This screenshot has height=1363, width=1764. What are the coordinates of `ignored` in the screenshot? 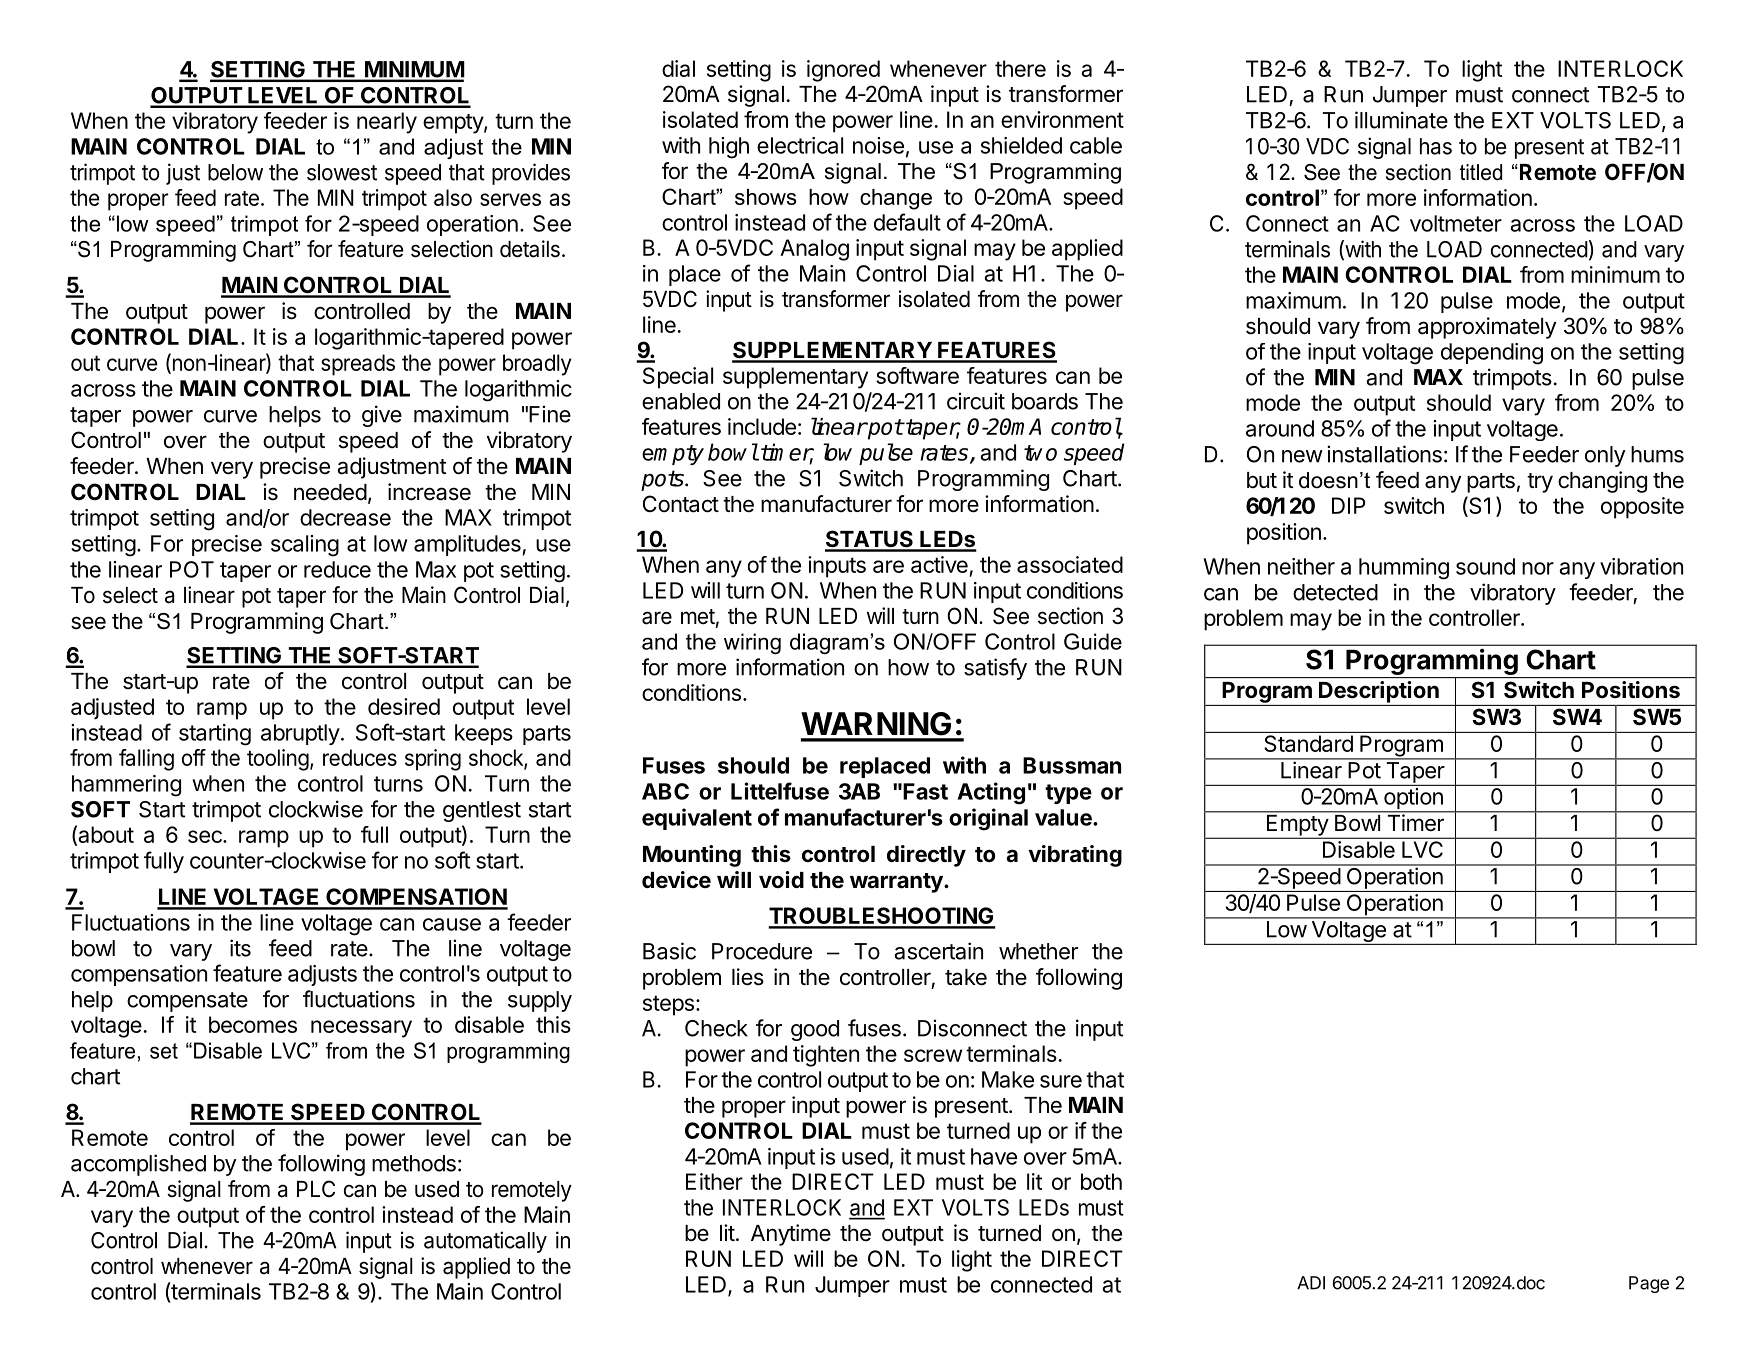 It's located at (843, 71).
